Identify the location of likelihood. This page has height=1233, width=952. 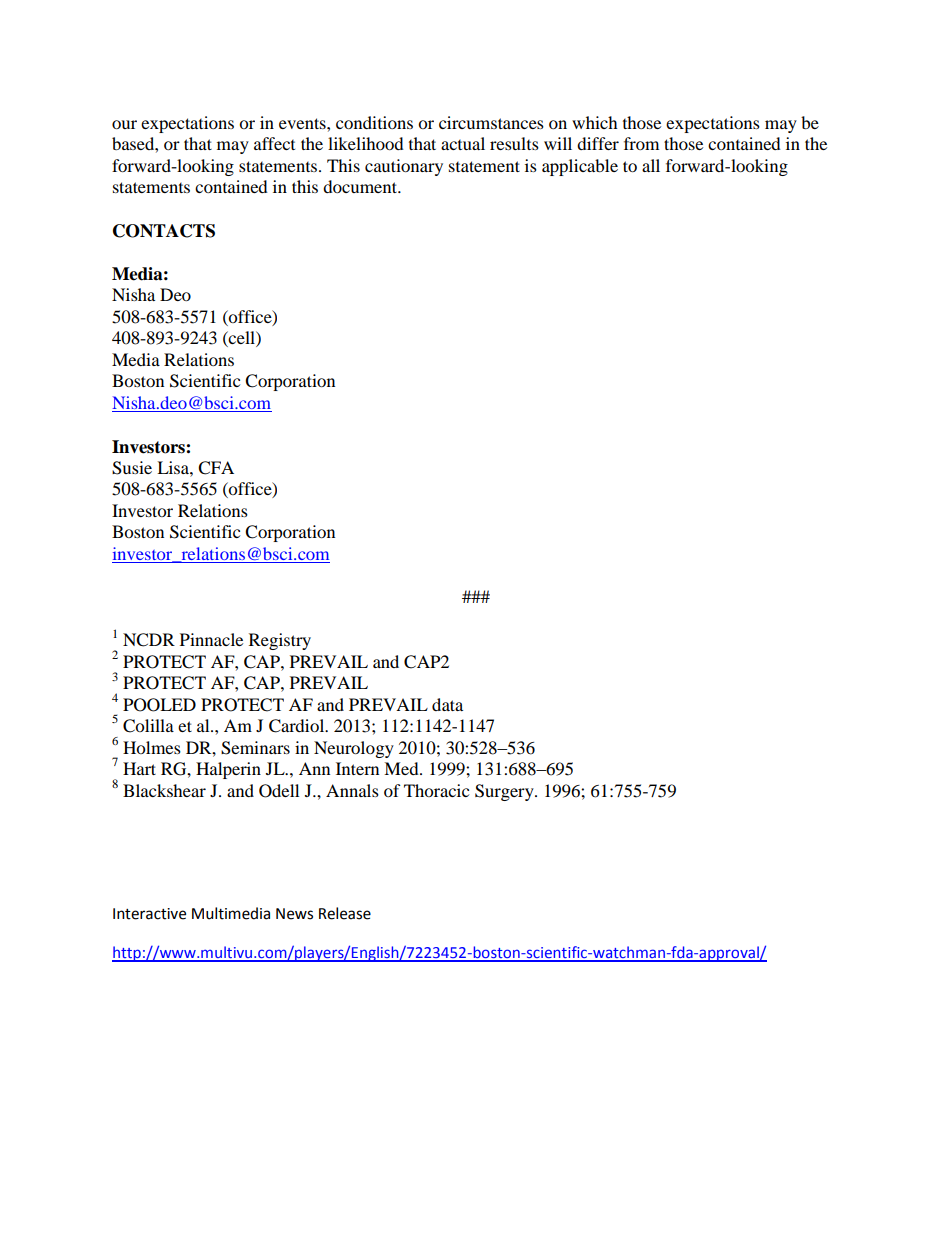
(366, 143).
